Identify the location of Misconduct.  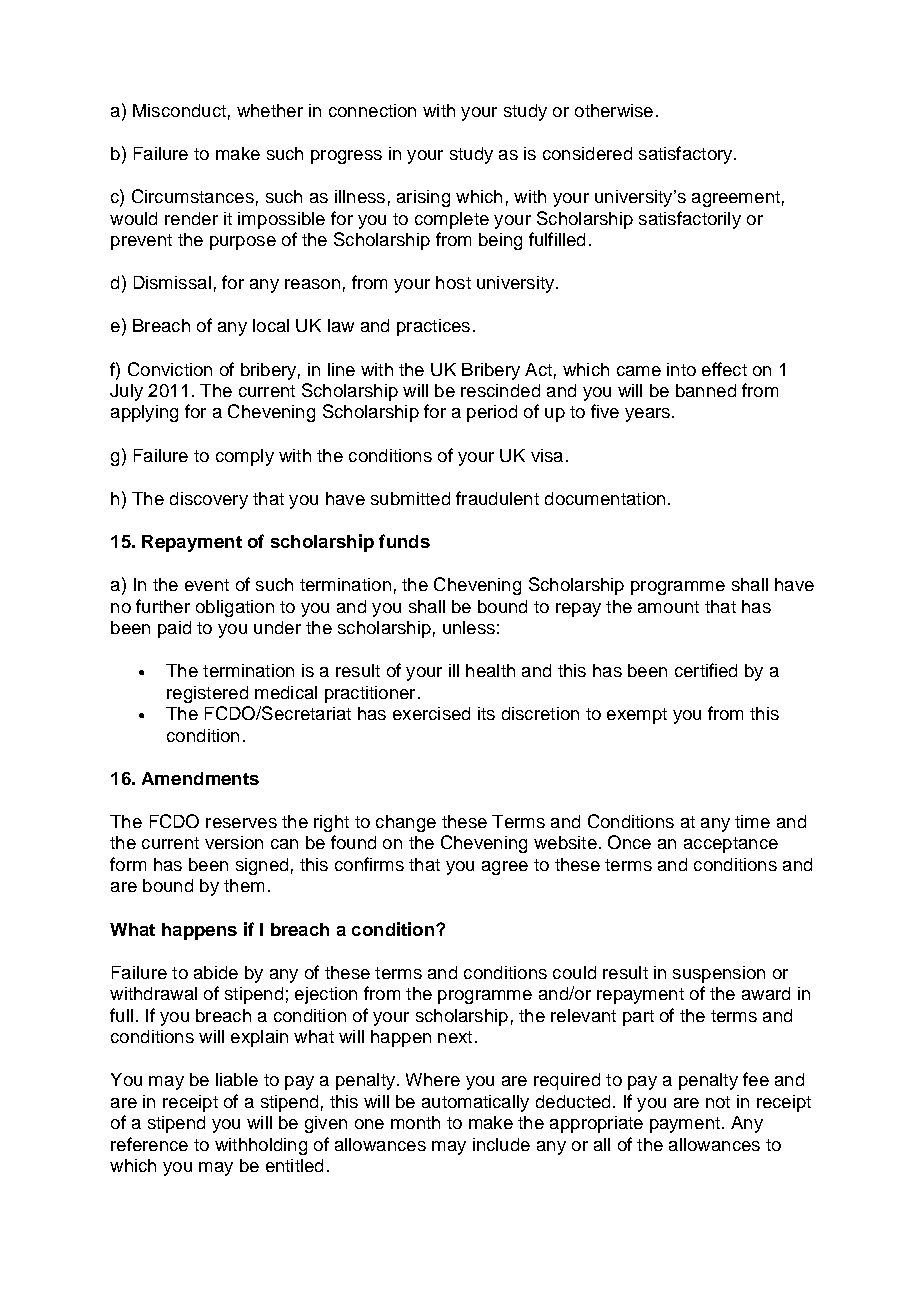
(179, 110).
